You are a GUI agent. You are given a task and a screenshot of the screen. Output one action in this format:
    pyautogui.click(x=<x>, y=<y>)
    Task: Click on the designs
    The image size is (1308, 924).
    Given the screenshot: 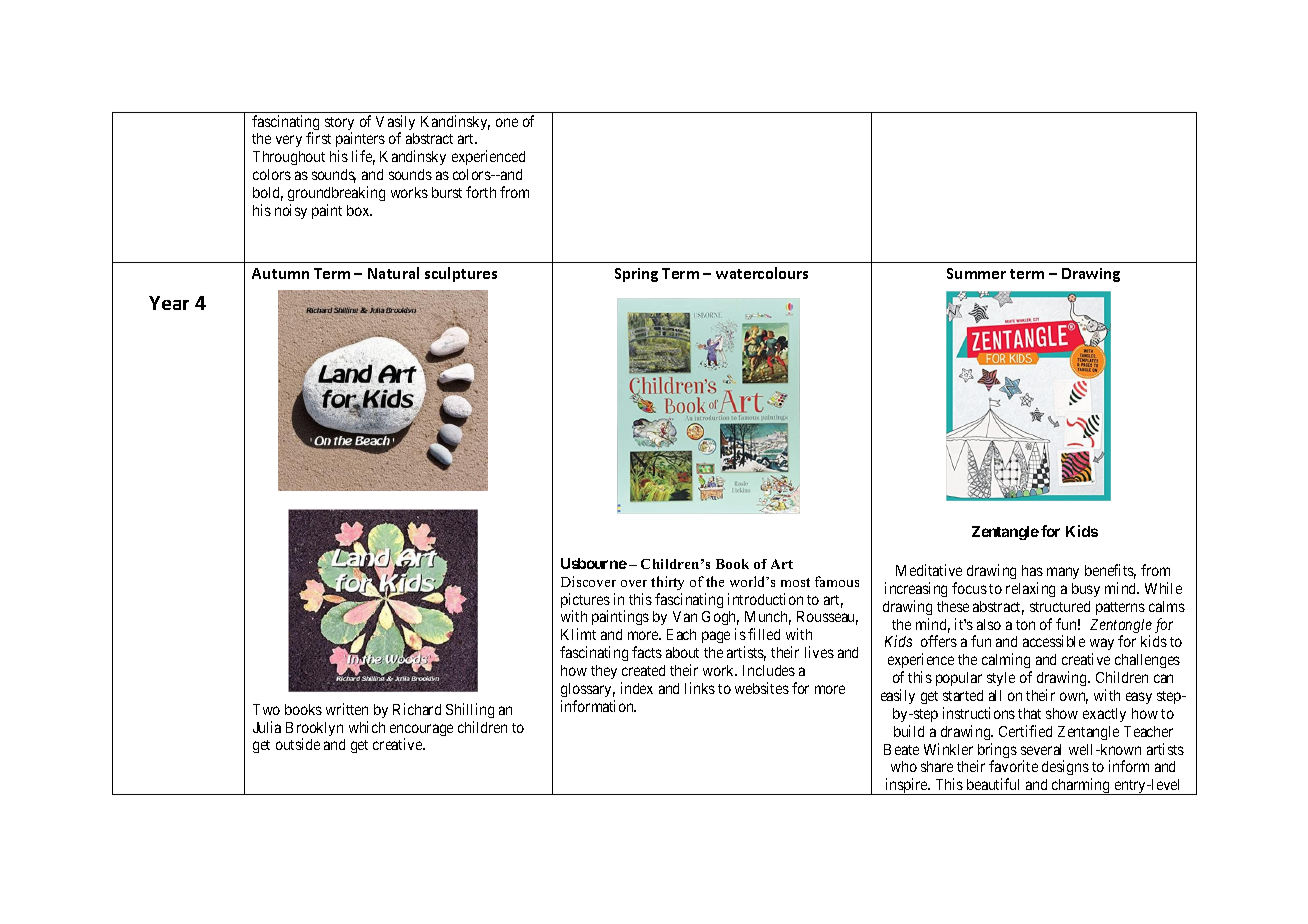 What is the action you would take?
    pyautogui.click(x=1065, y=767)
